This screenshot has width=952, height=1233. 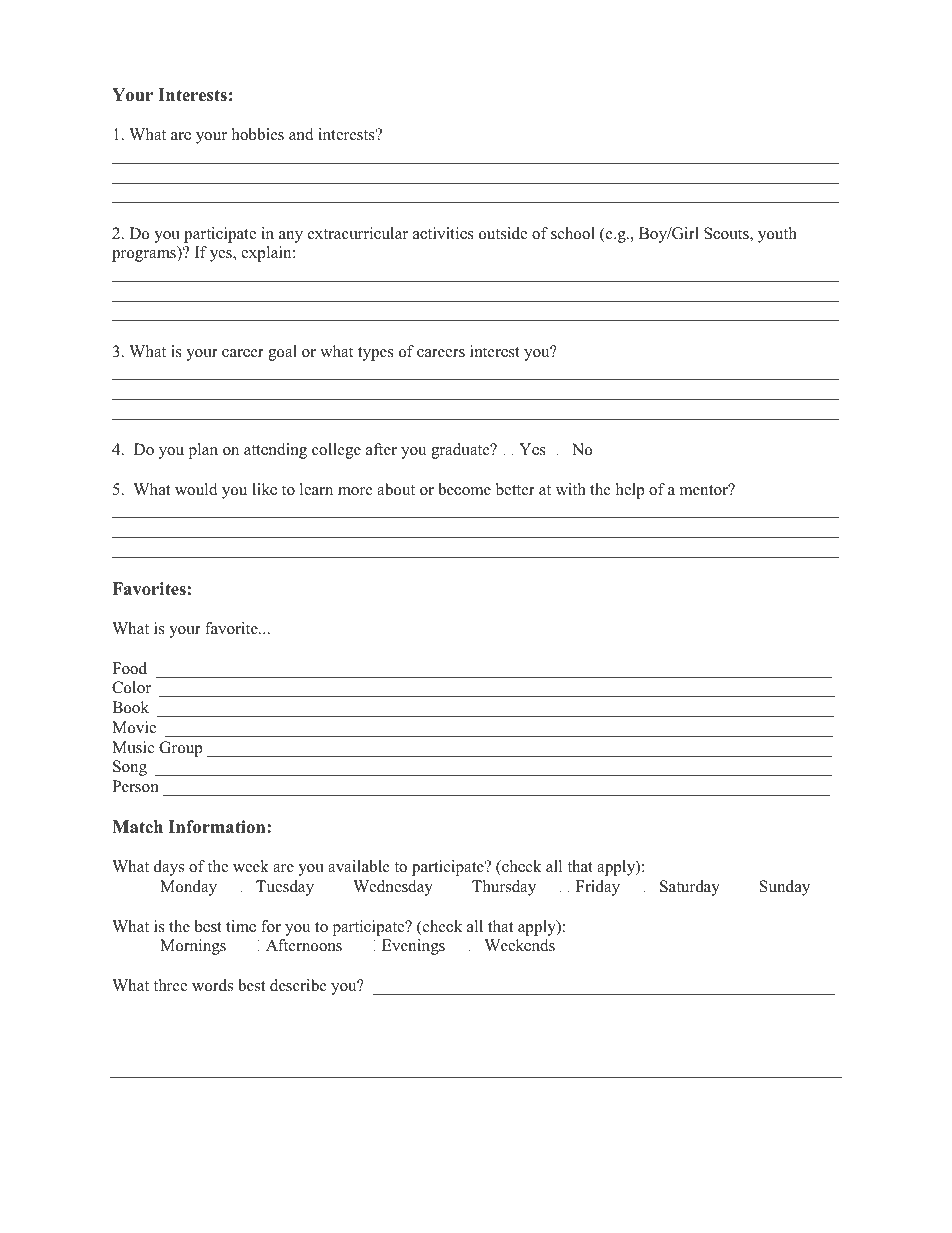 What do you see at coordinates (777, 235) in the screenshot?
I see `youth` at bounding box center [777, 235].
